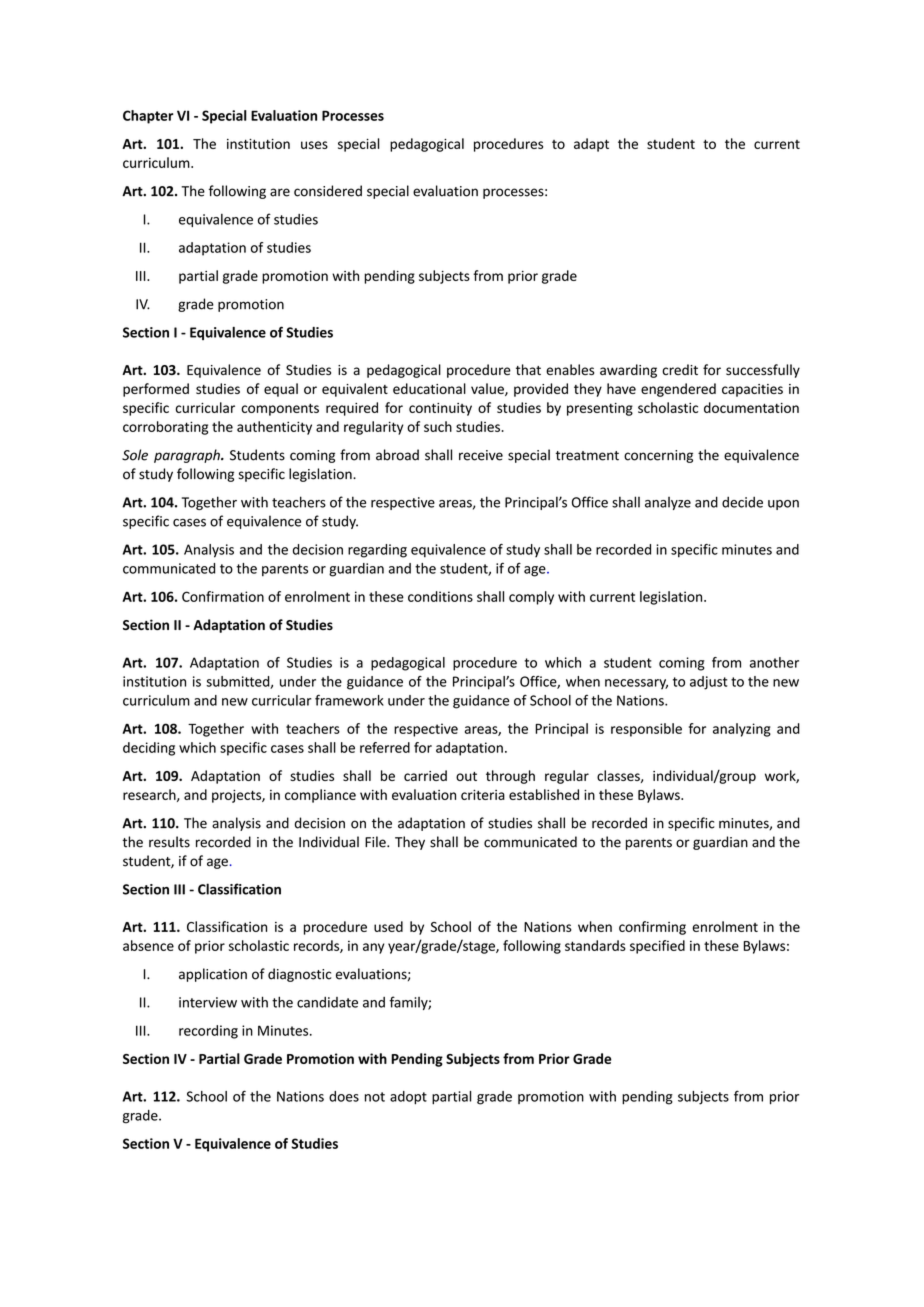  Describe the element at coordinates (148, 117) in the screenshot. I see `Chapter` at that location.
